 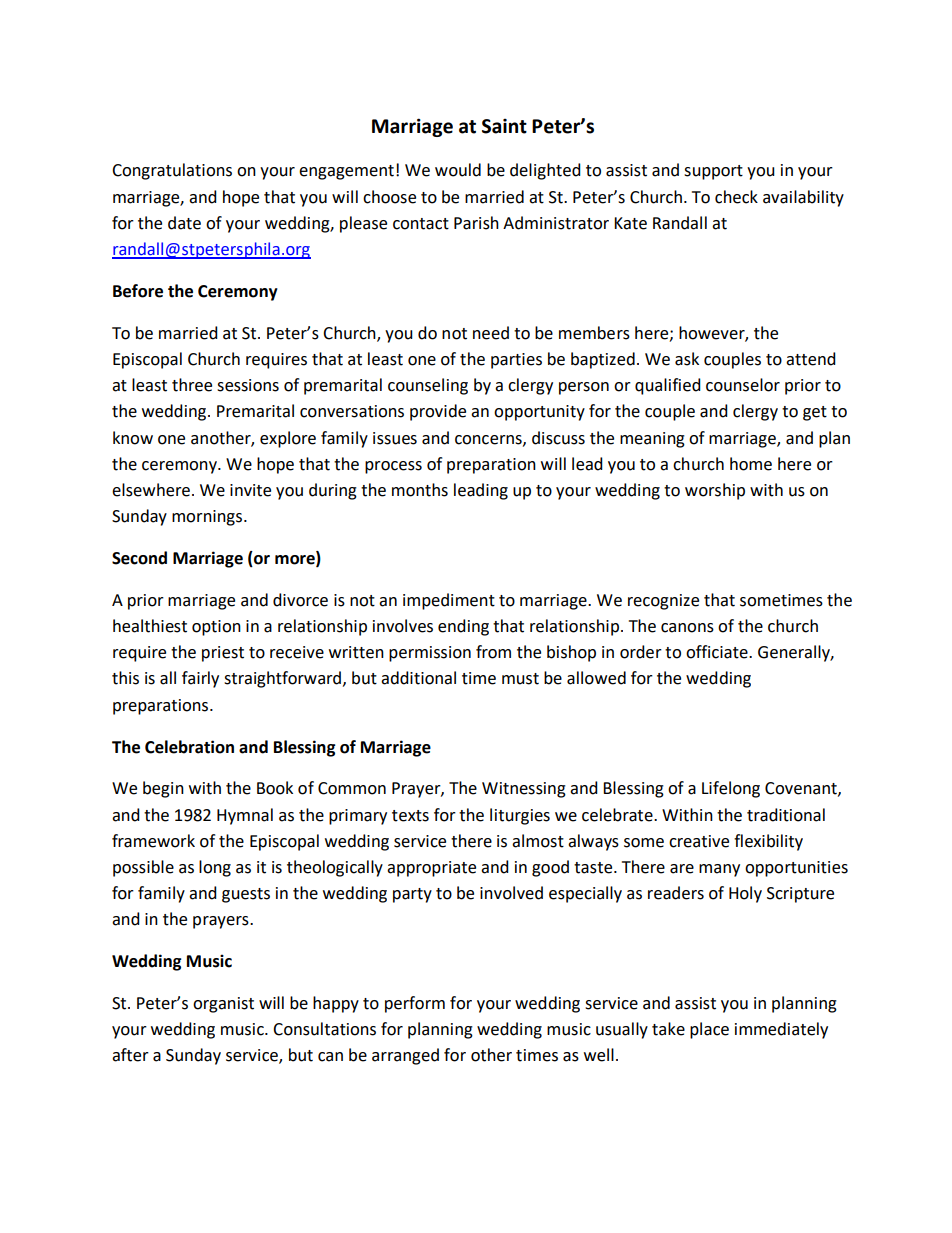 I want to click on canons, so click(x=687, y=628).
